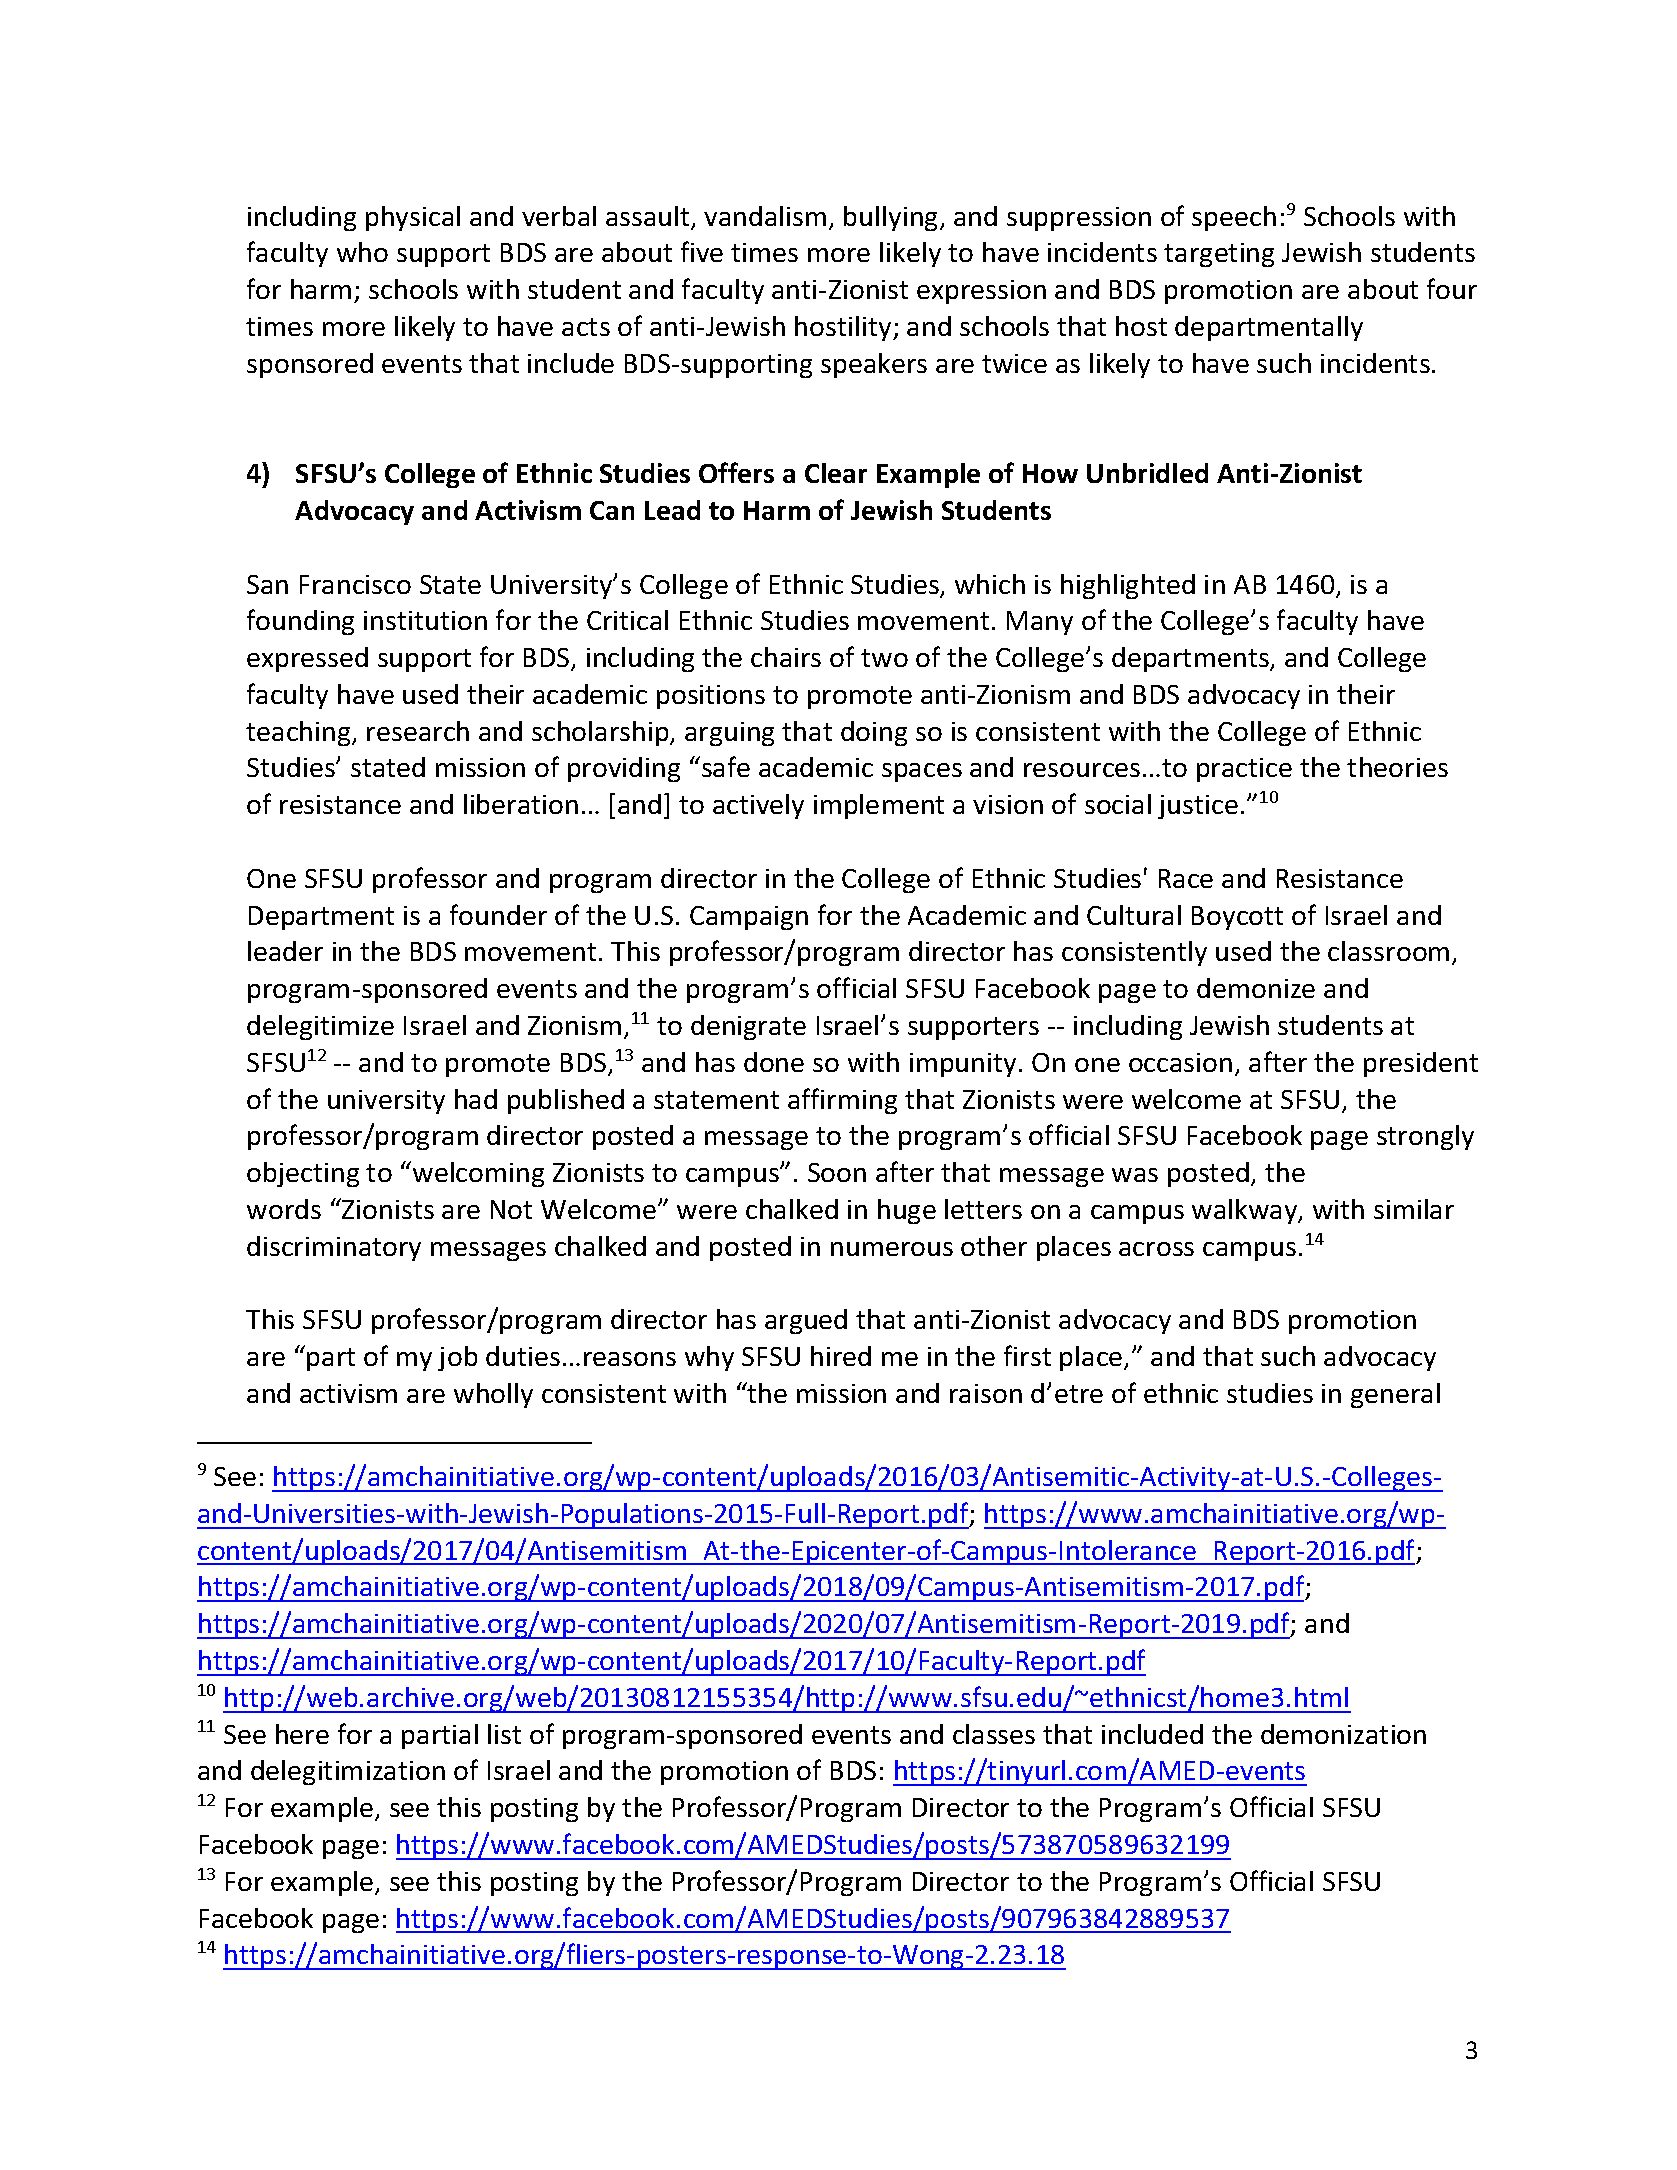 Image resolution: width=1677 pixels, height=2170 pixels. I want to click on physical, so click(413, 218).
